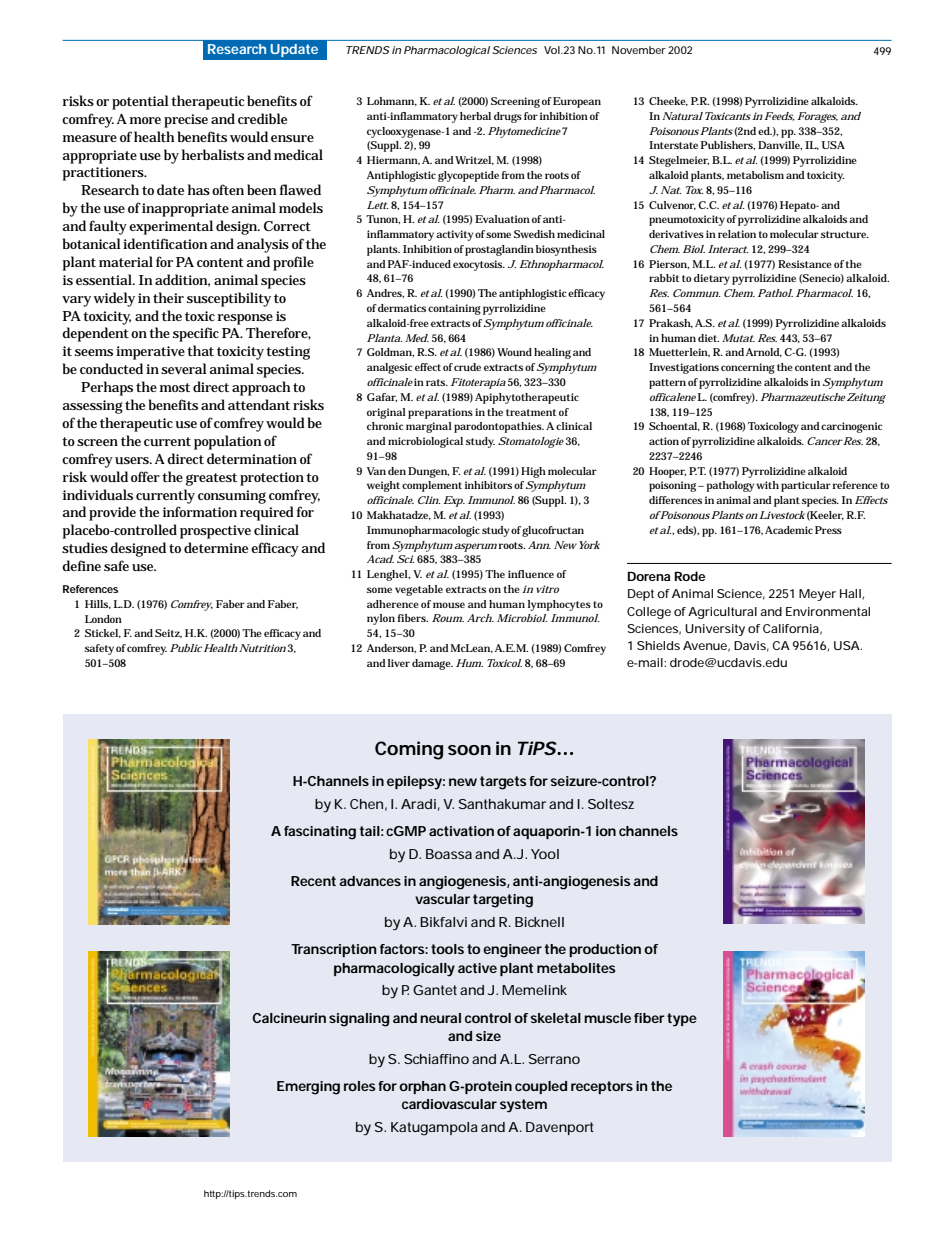  I want to click on potential, so click(140, 102).
